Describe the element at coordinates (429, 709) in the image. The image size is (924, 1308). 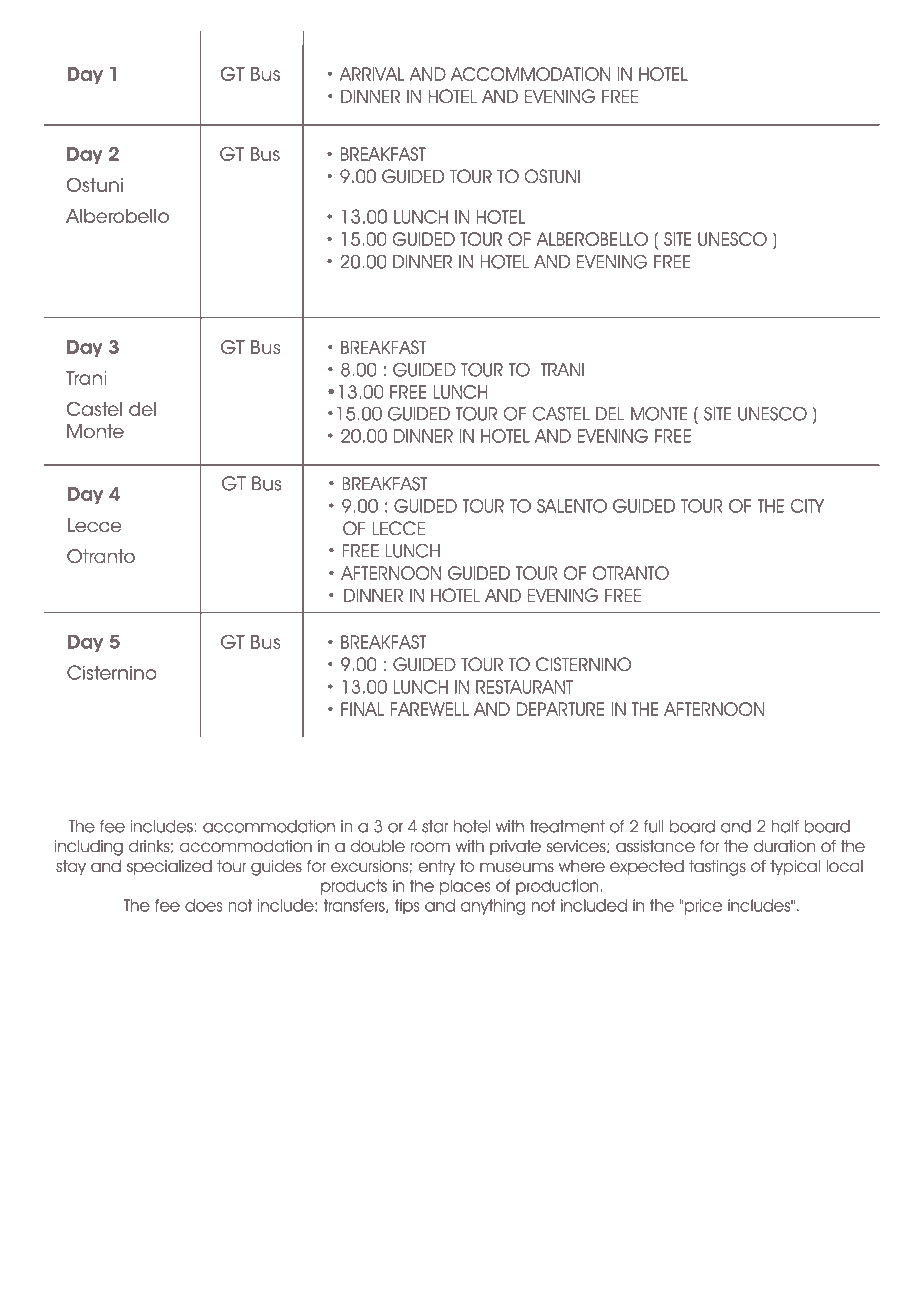
I see `FAREWELL` at that location.
